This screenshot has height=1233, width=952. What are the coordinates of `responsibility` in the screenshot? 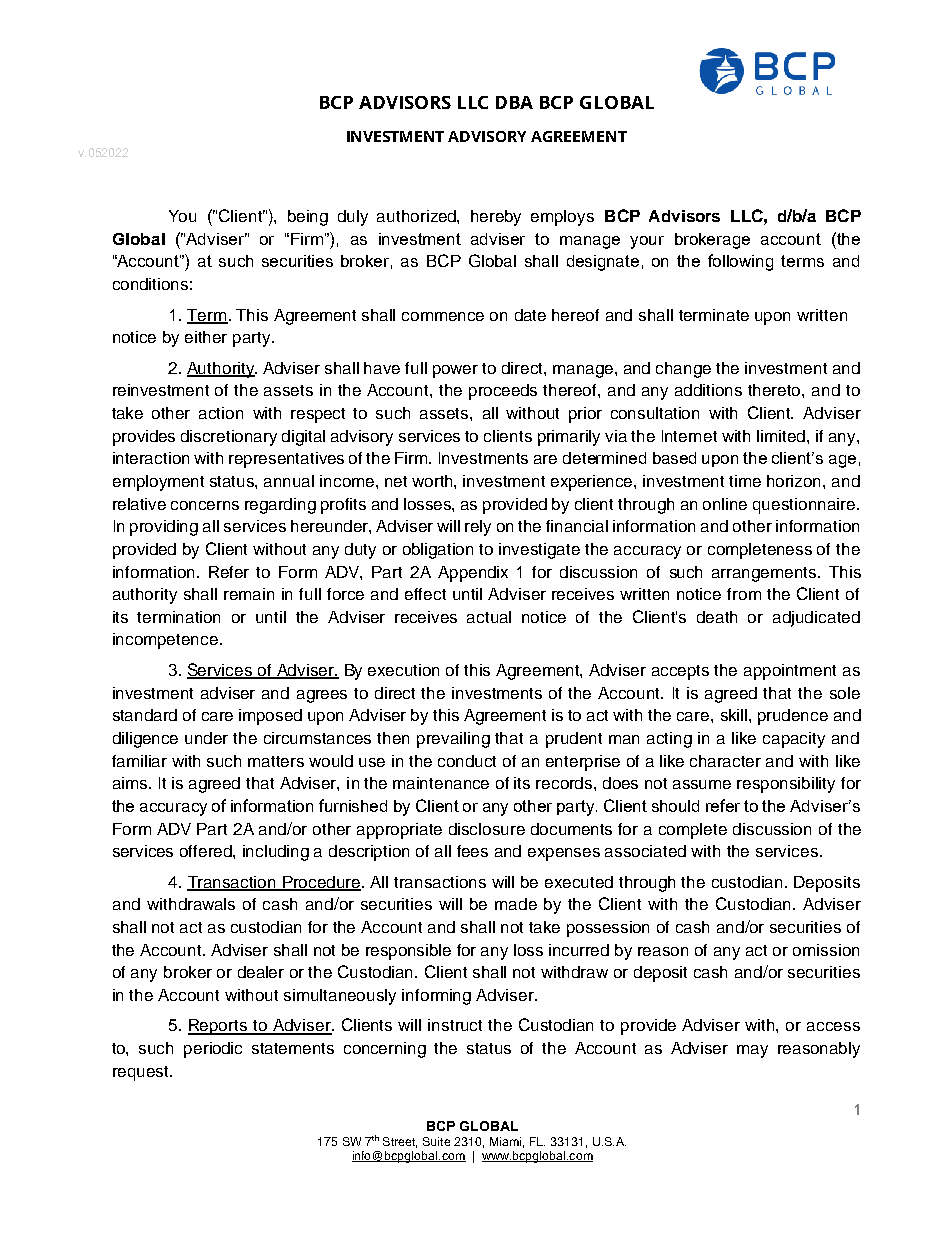 It's located at (786, 785).
